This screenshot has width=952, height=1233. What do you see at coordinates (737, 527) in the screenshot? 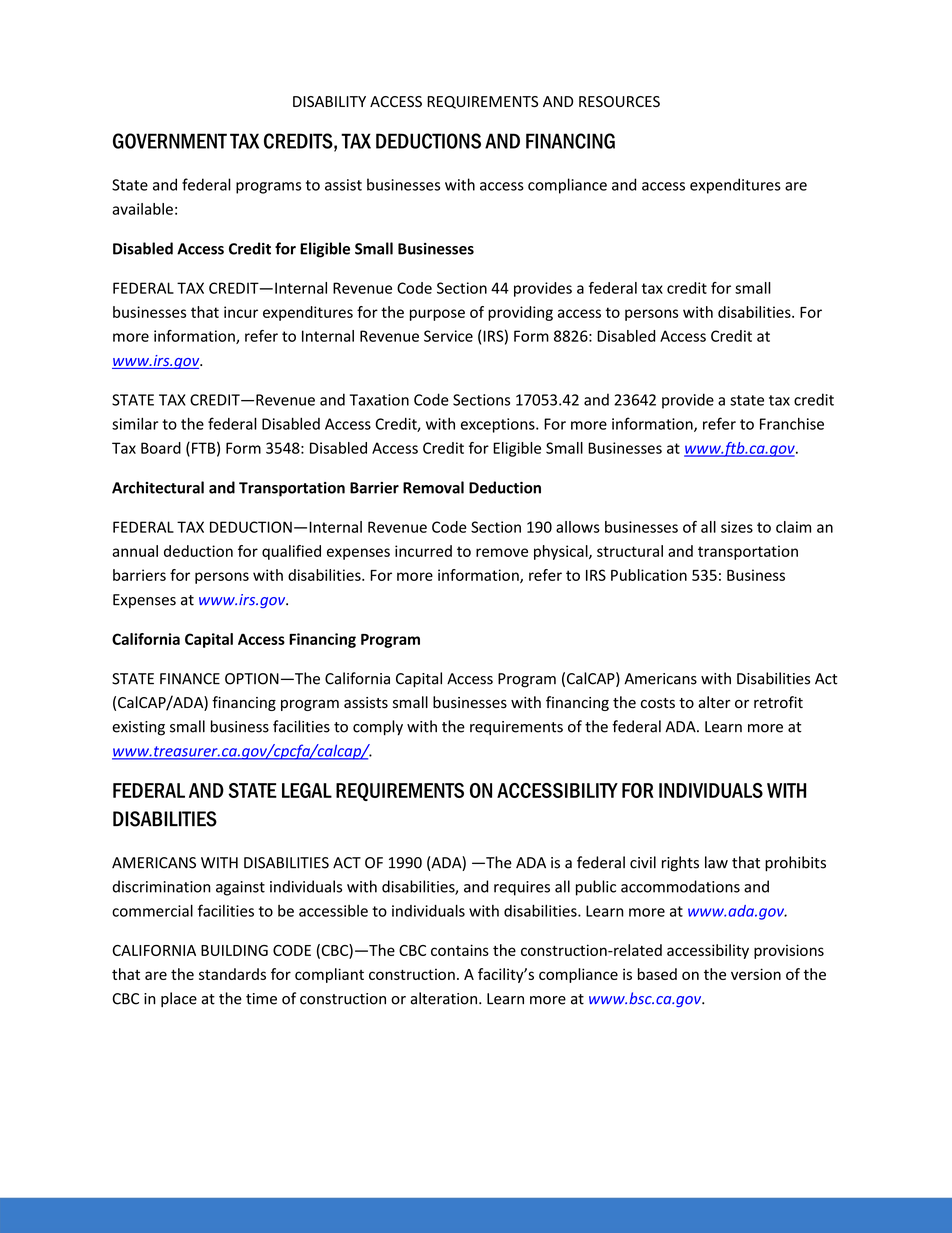
I see `sizes` at bounding box center [737, 527].
